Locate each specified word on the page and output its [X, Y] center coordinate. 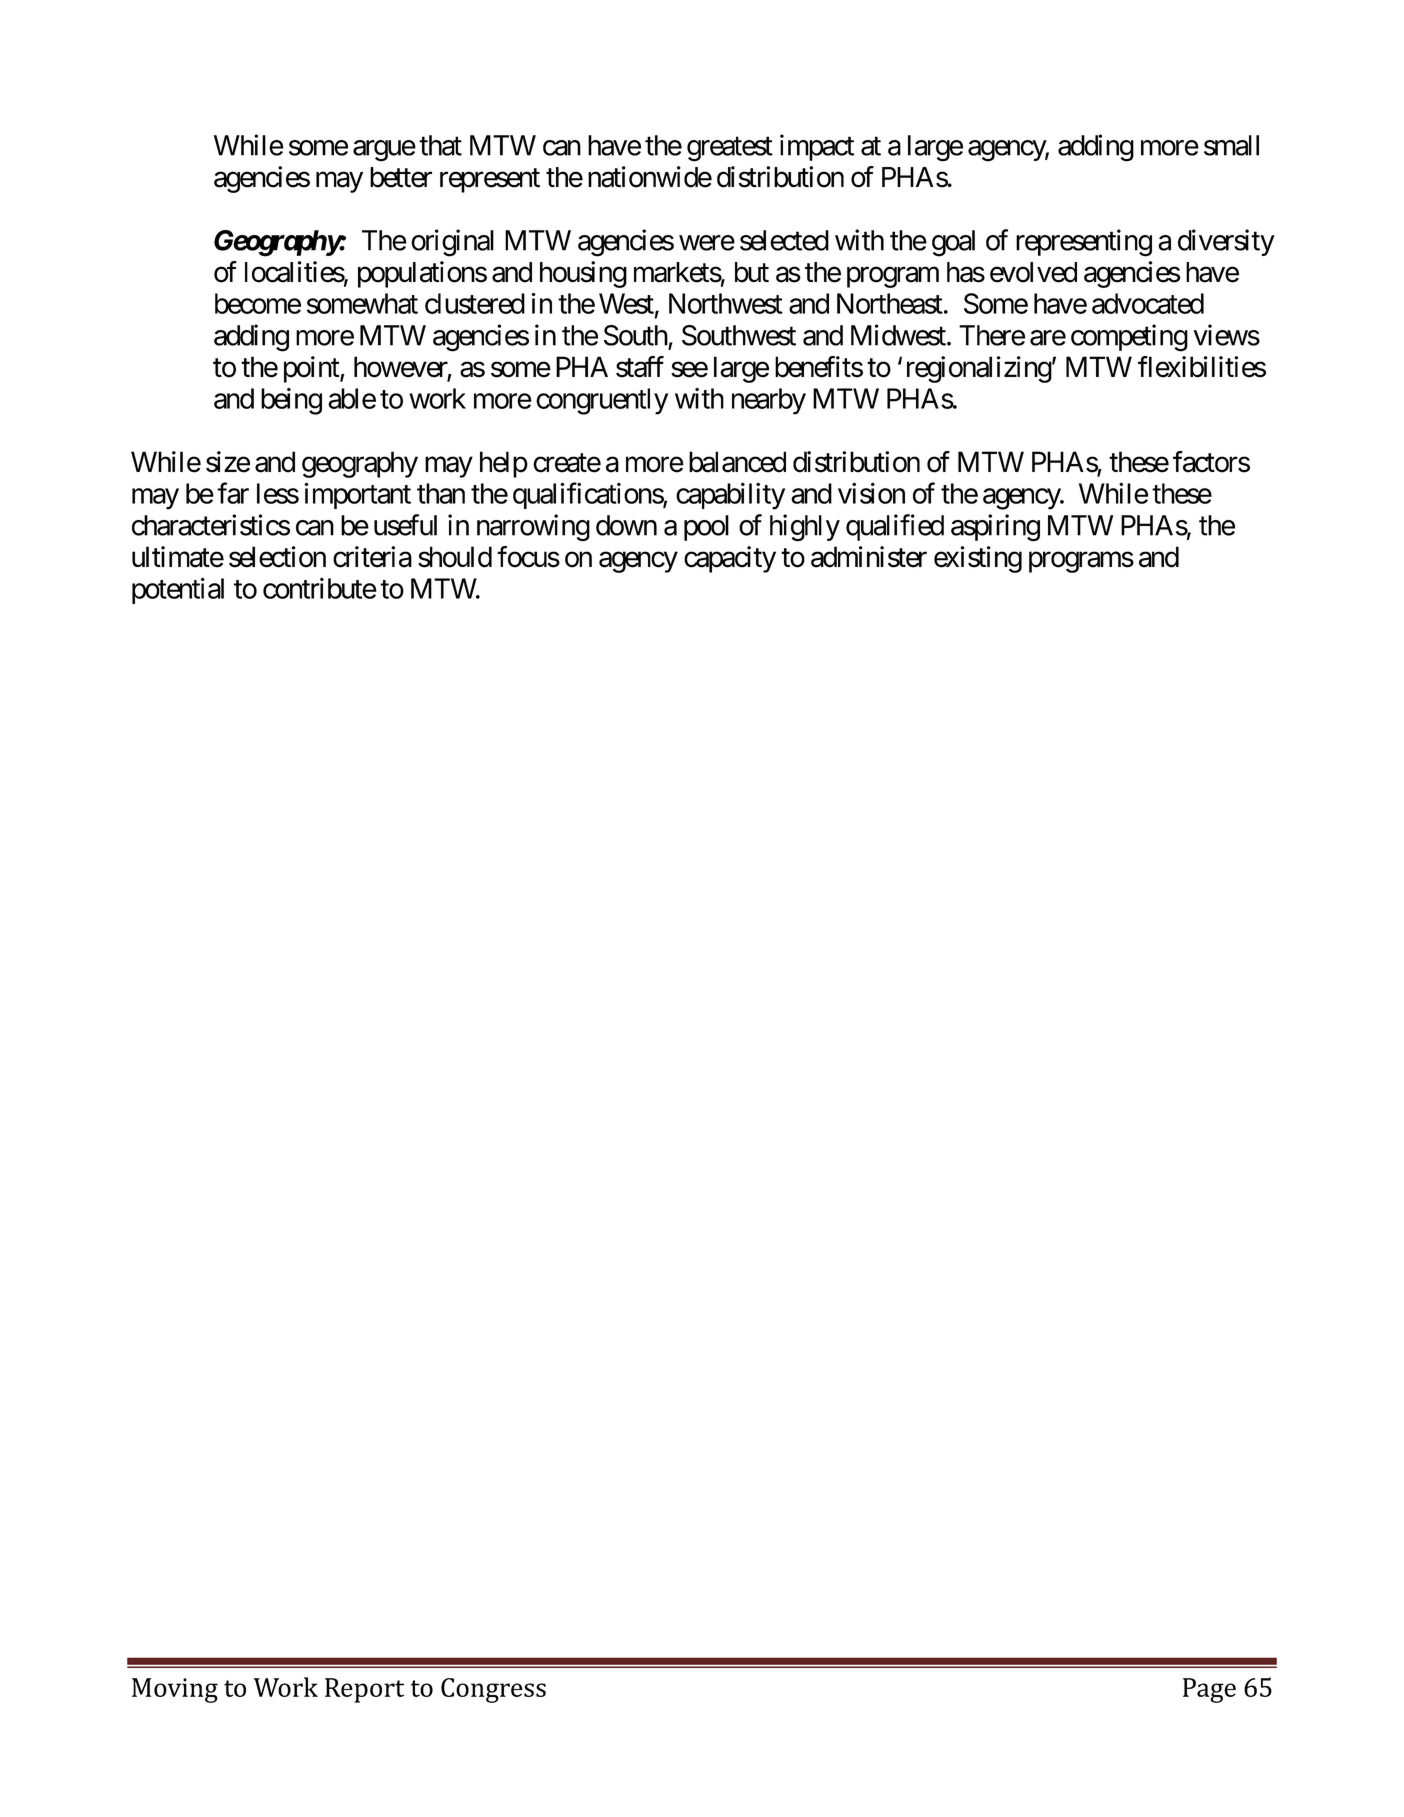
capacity [730, 559]
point [312, 369]
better [401, 177]
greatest [730, 149]
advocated [1148, 303]
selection [277, 557]
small [1231, 145]
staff [640, 367]
